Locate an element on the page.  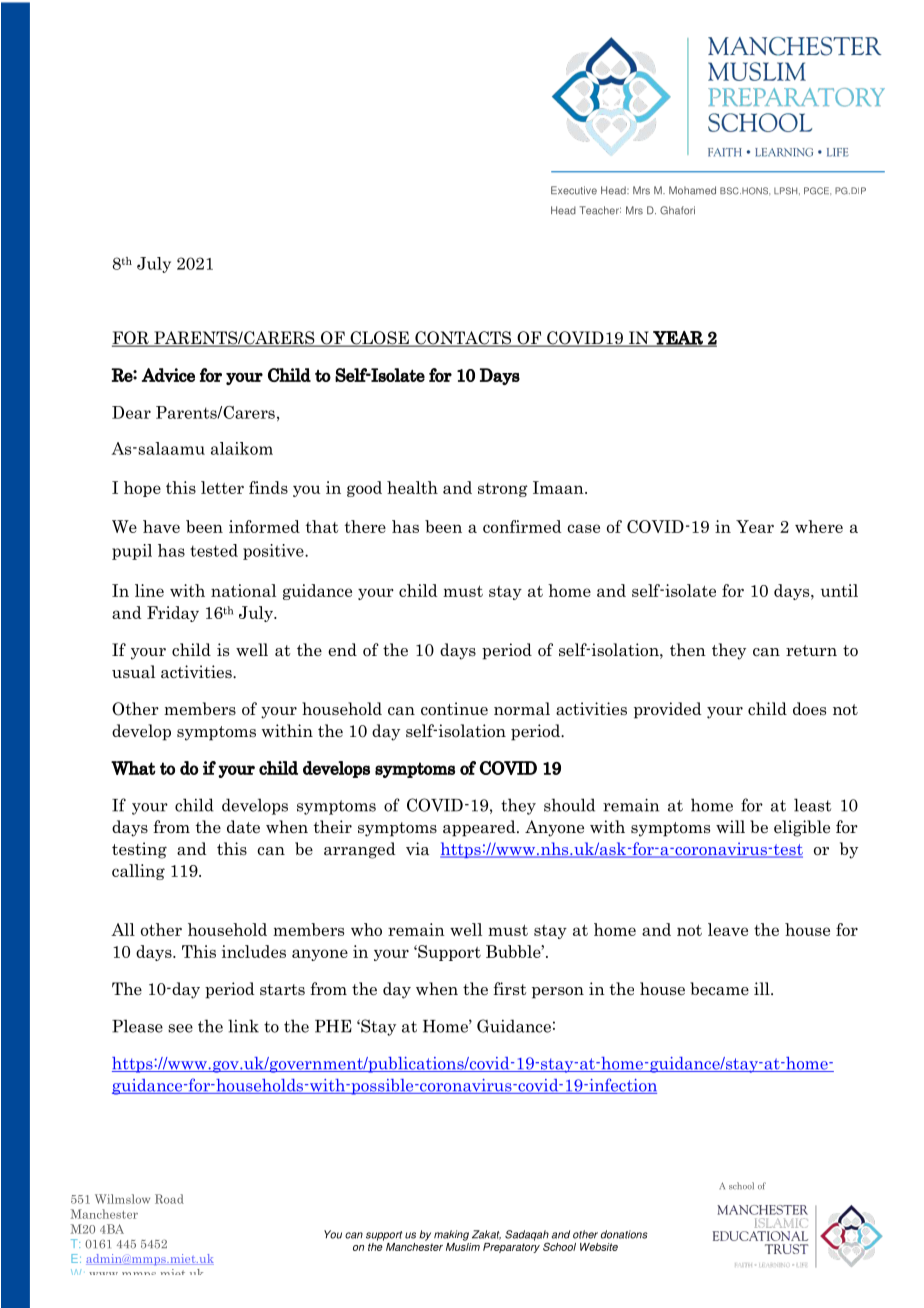
Advice is located at coordinates (168, 375).
